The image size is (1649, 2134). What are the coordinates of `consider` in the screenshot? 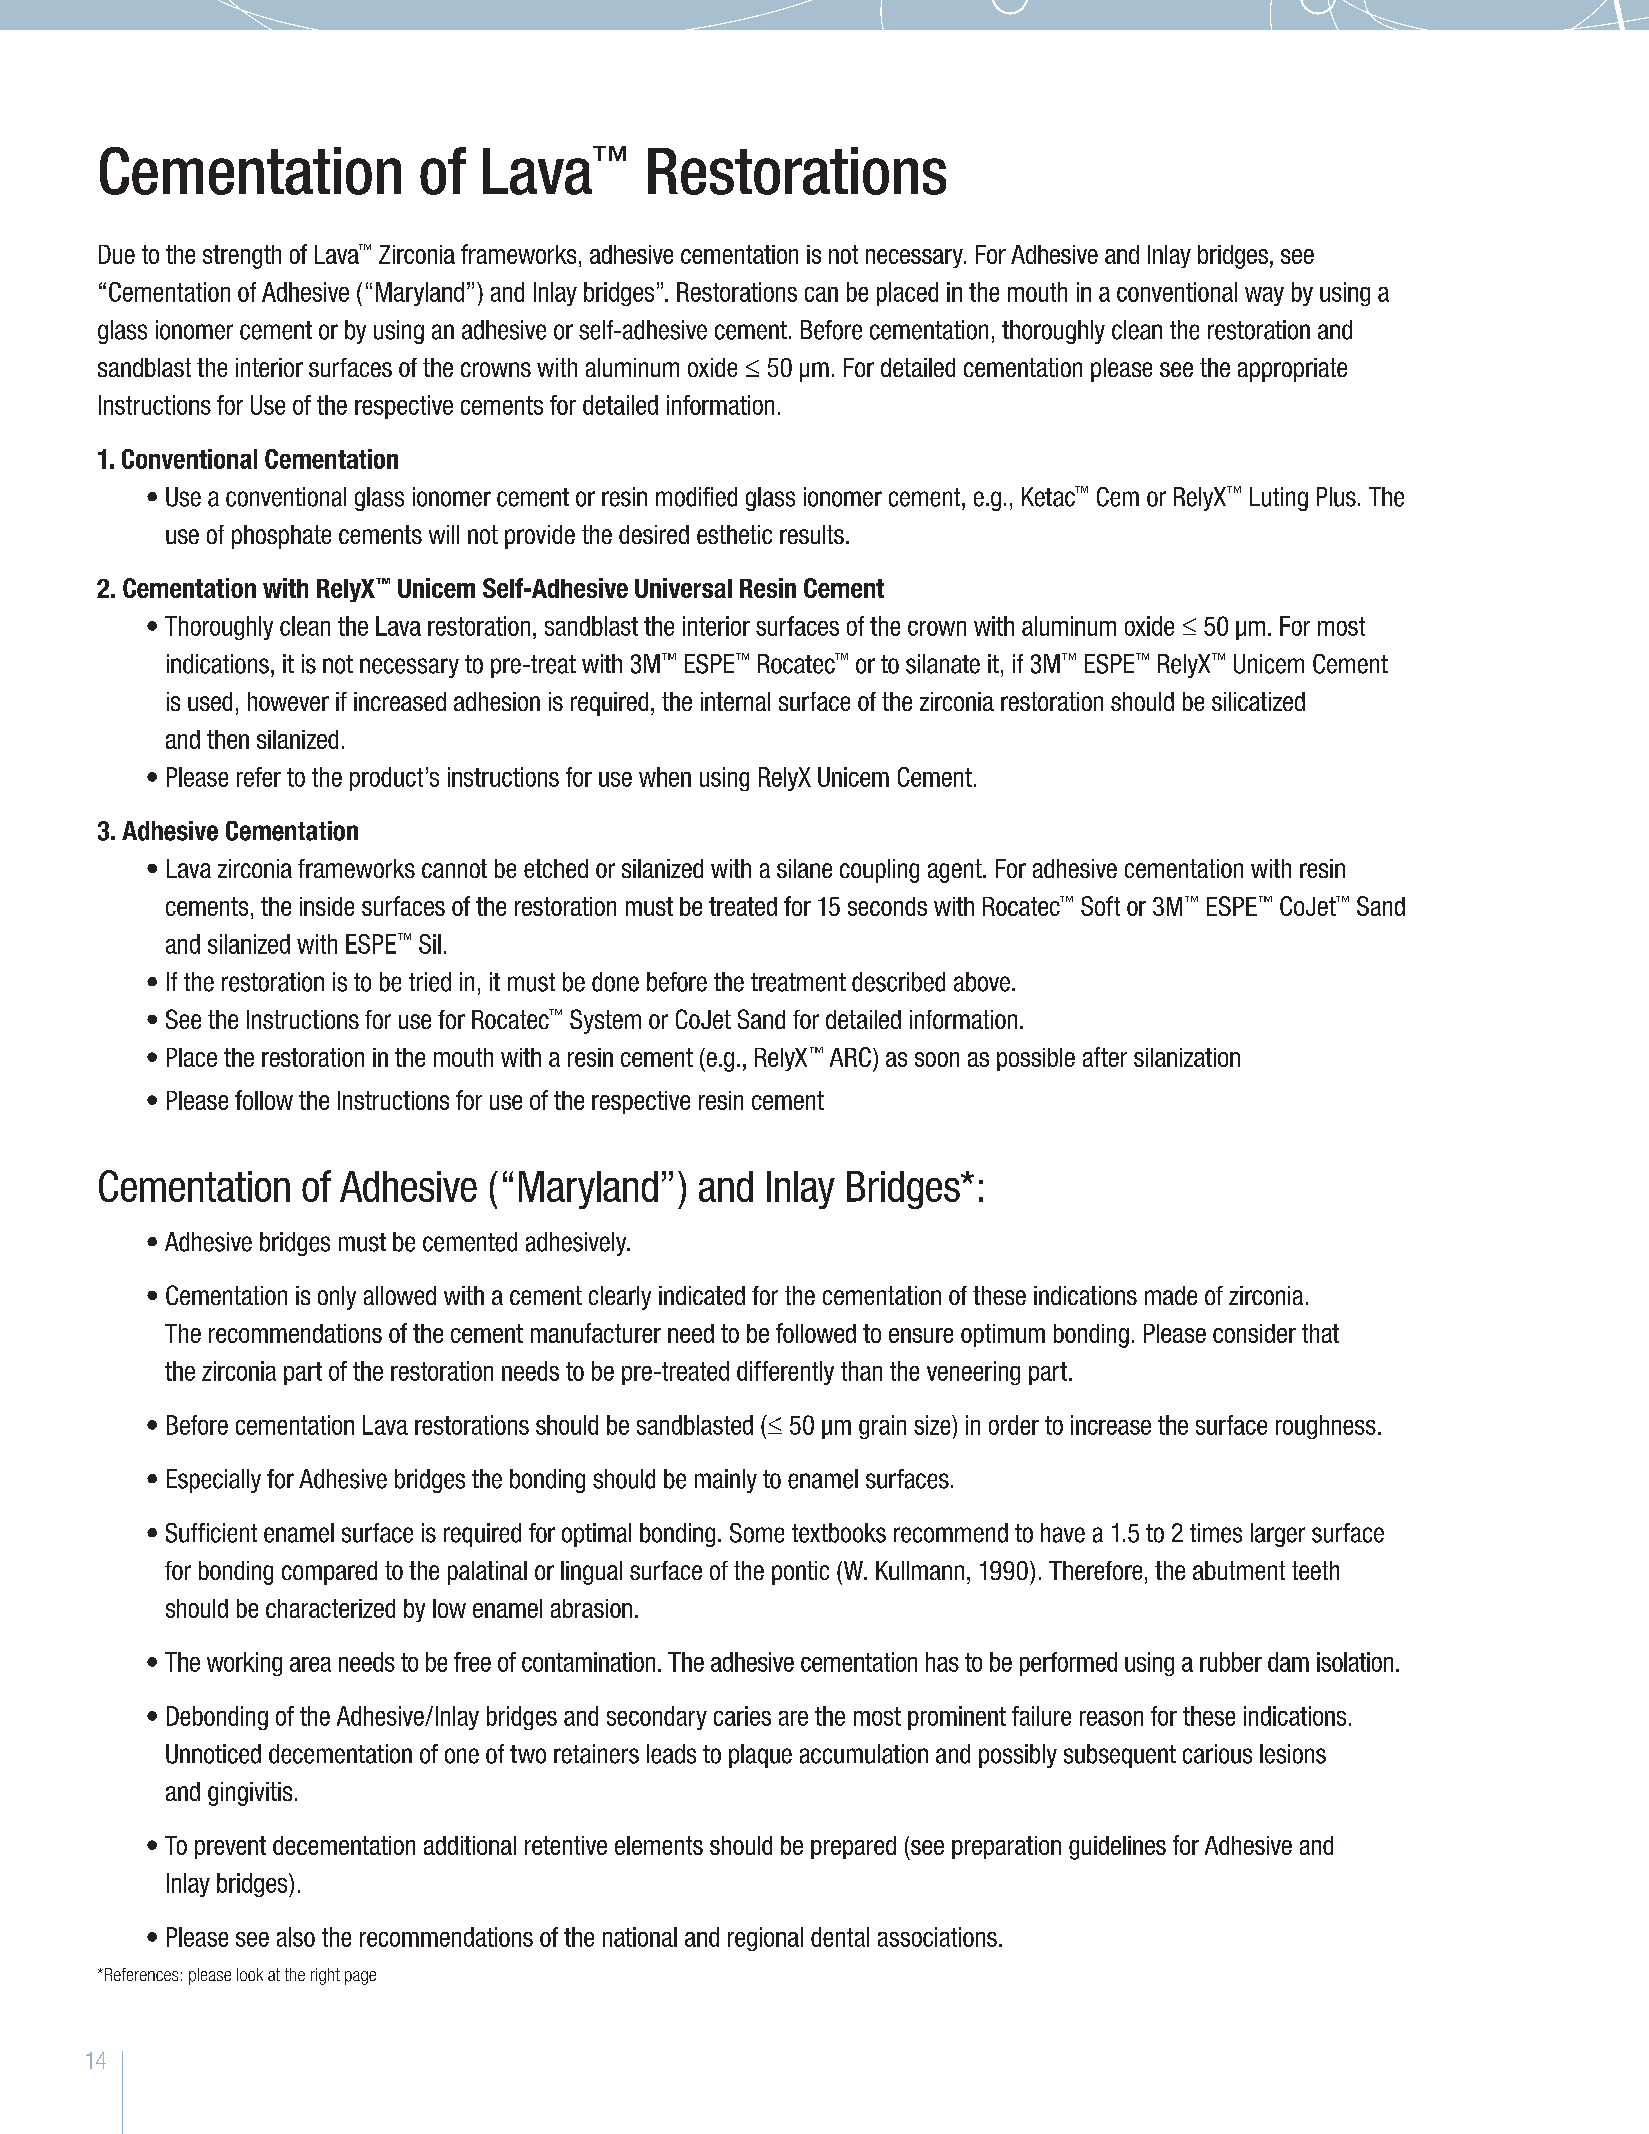 It's located at (1254, 1333).
